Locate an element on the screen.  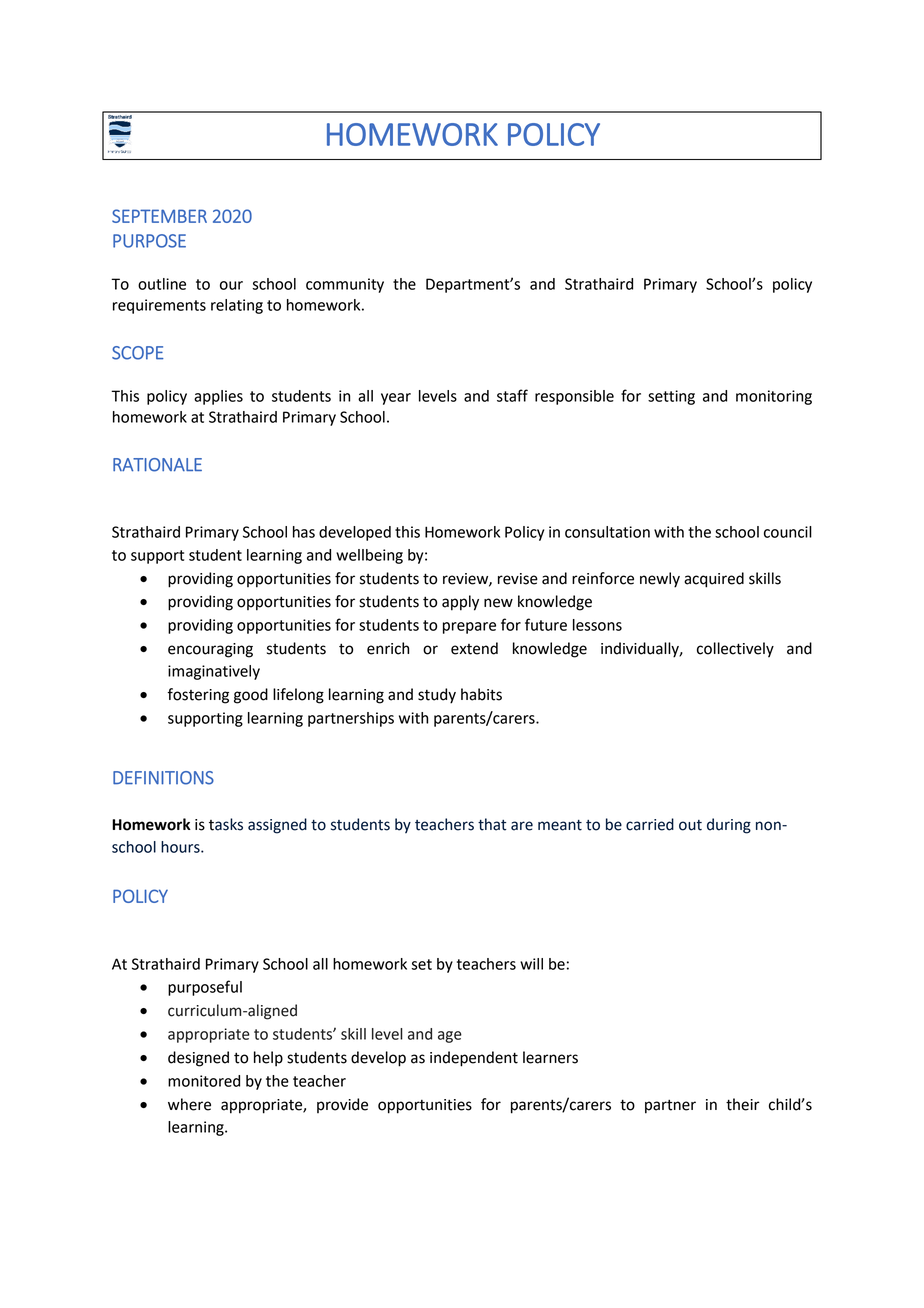
tasks is located at coordinates (226, 824).
